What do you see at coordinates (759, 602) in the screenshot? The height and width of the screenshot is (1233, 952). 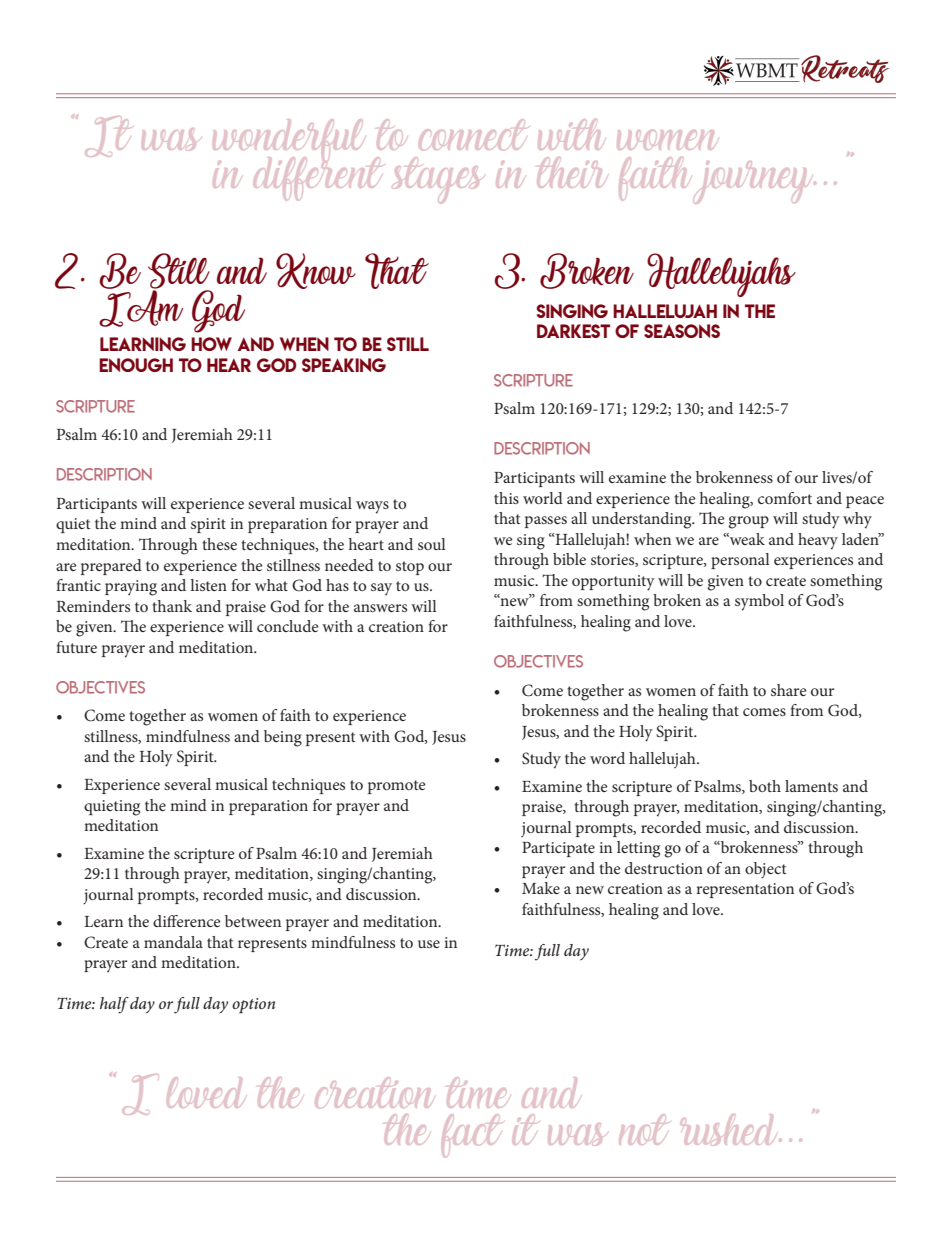 I see `symbol` at bounding box center [759, 602].
